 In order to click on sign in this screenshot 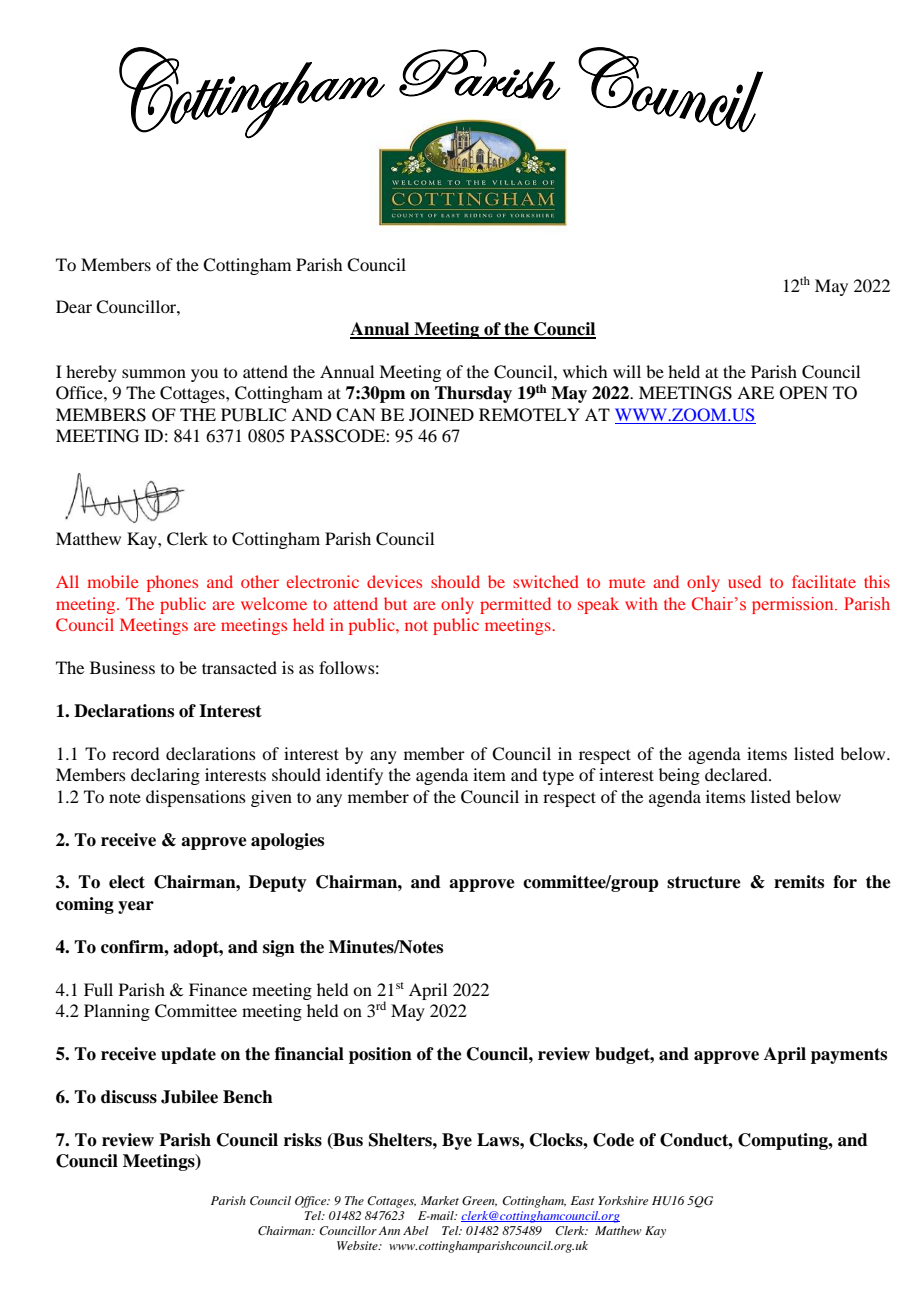, I will do `click(279, 948)`.
